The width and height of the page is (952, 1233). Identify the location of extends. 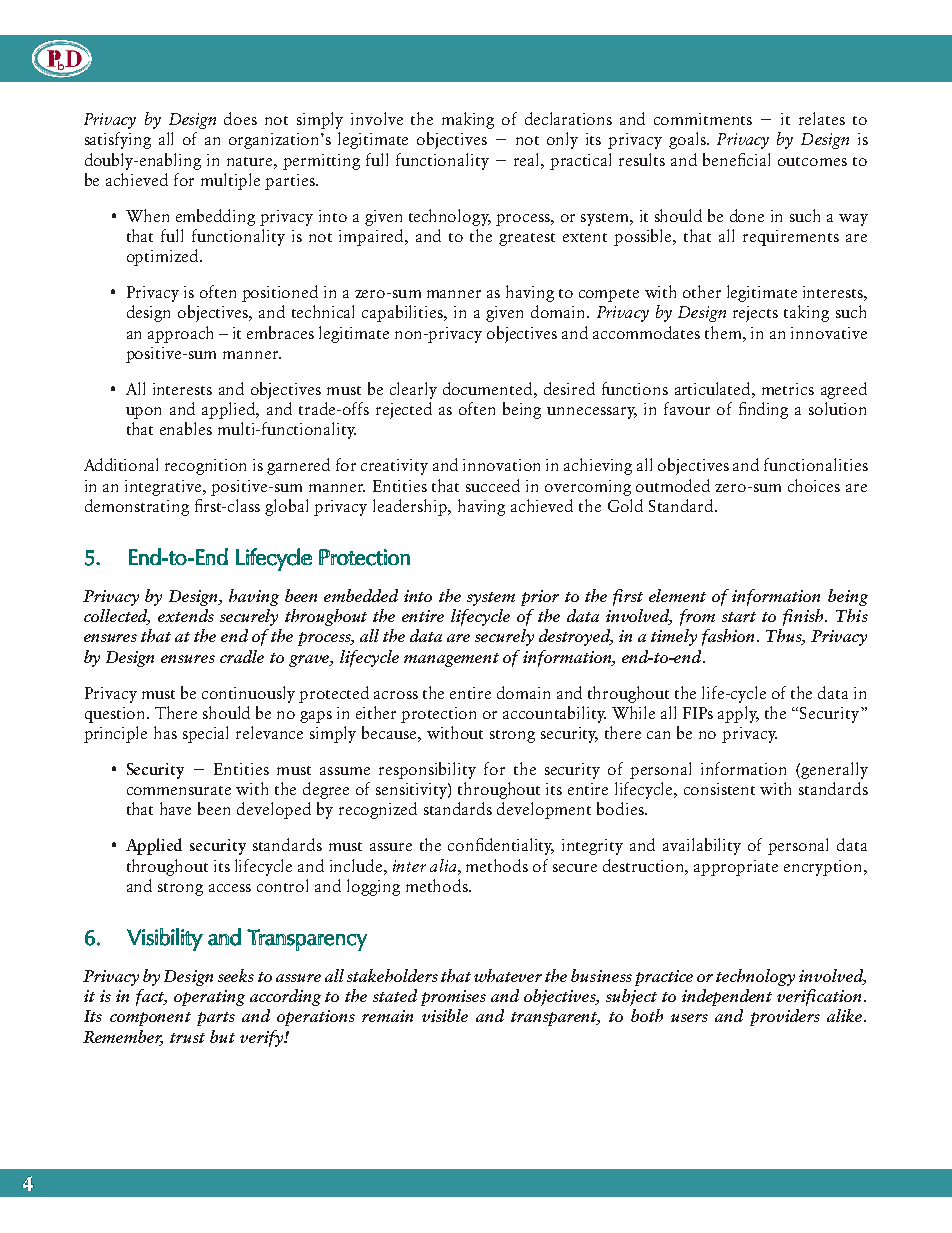
(186, 615).
